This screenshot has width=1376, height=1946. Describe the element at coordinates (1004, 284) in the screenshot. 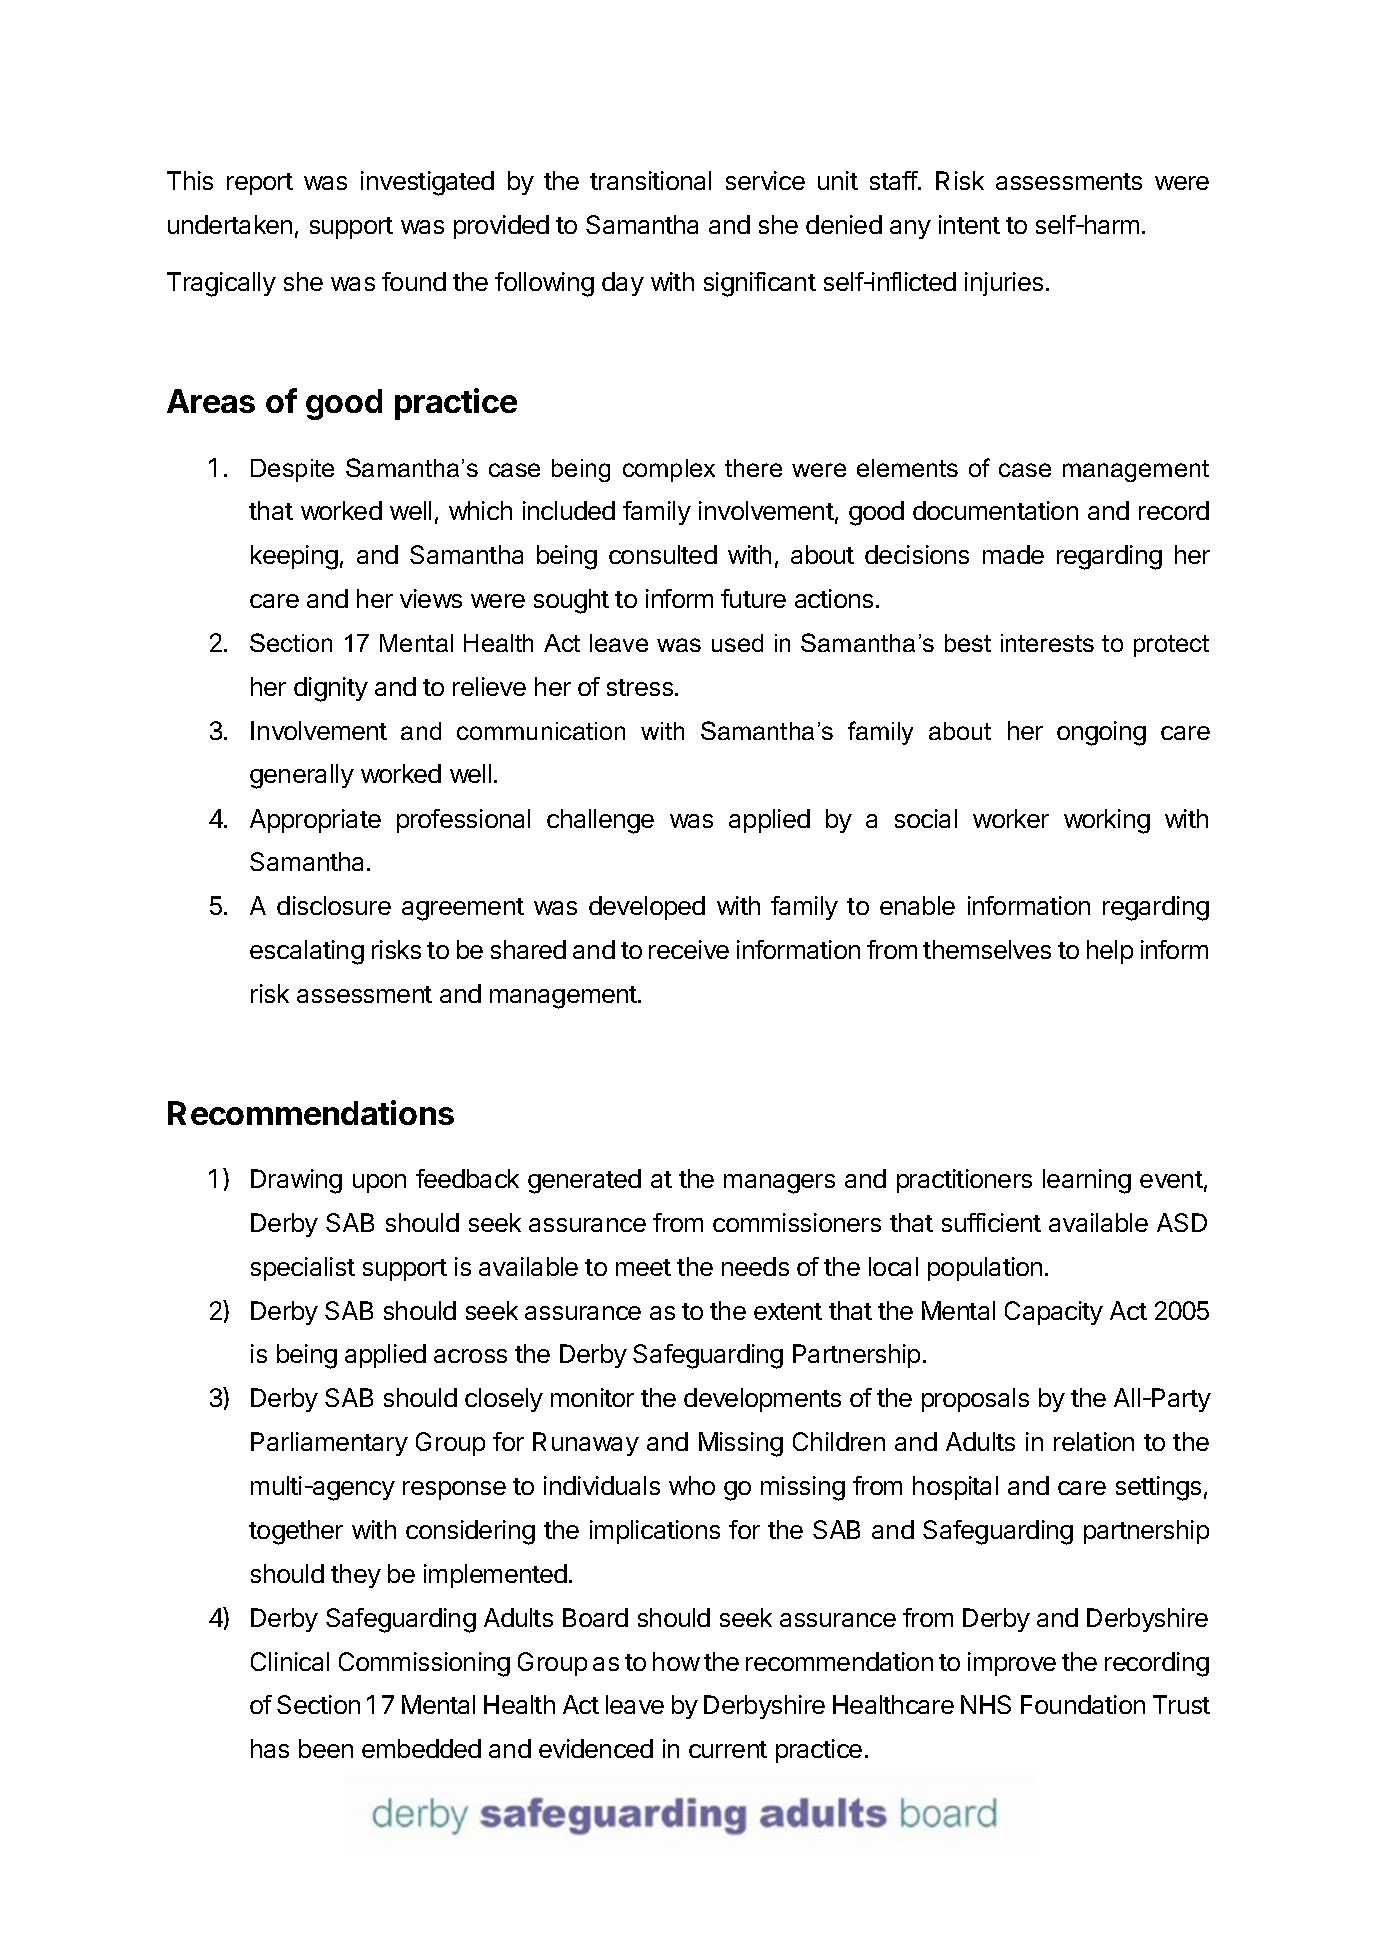

I see `injuries` at that location.
